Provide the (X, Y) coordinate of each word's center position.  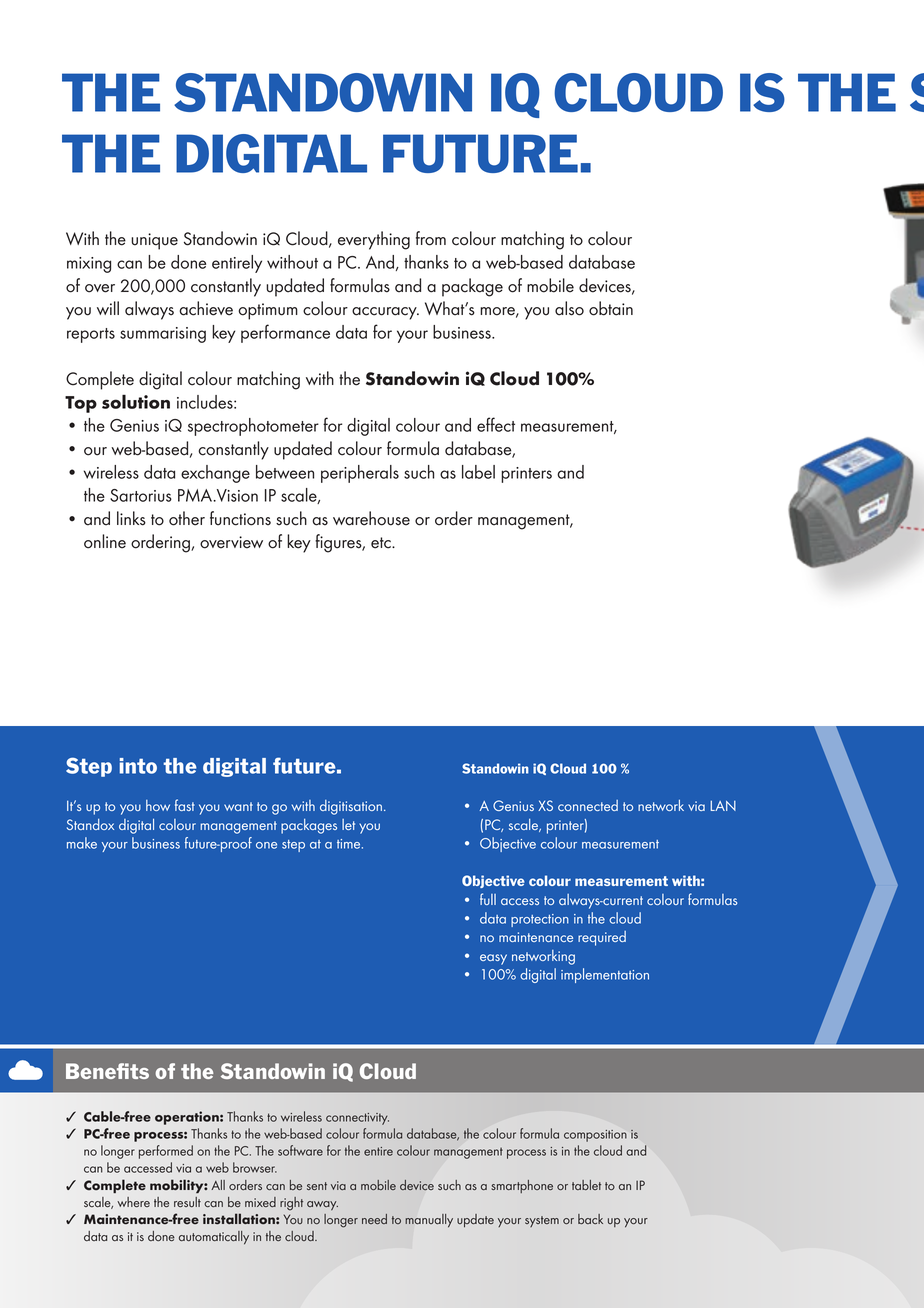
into (138, 766)
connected (588, 805)
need (374, 1219)
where (133, 1202)
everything (374, 240)
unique (154, 241)
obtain (611, 308)
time (350, 844)
